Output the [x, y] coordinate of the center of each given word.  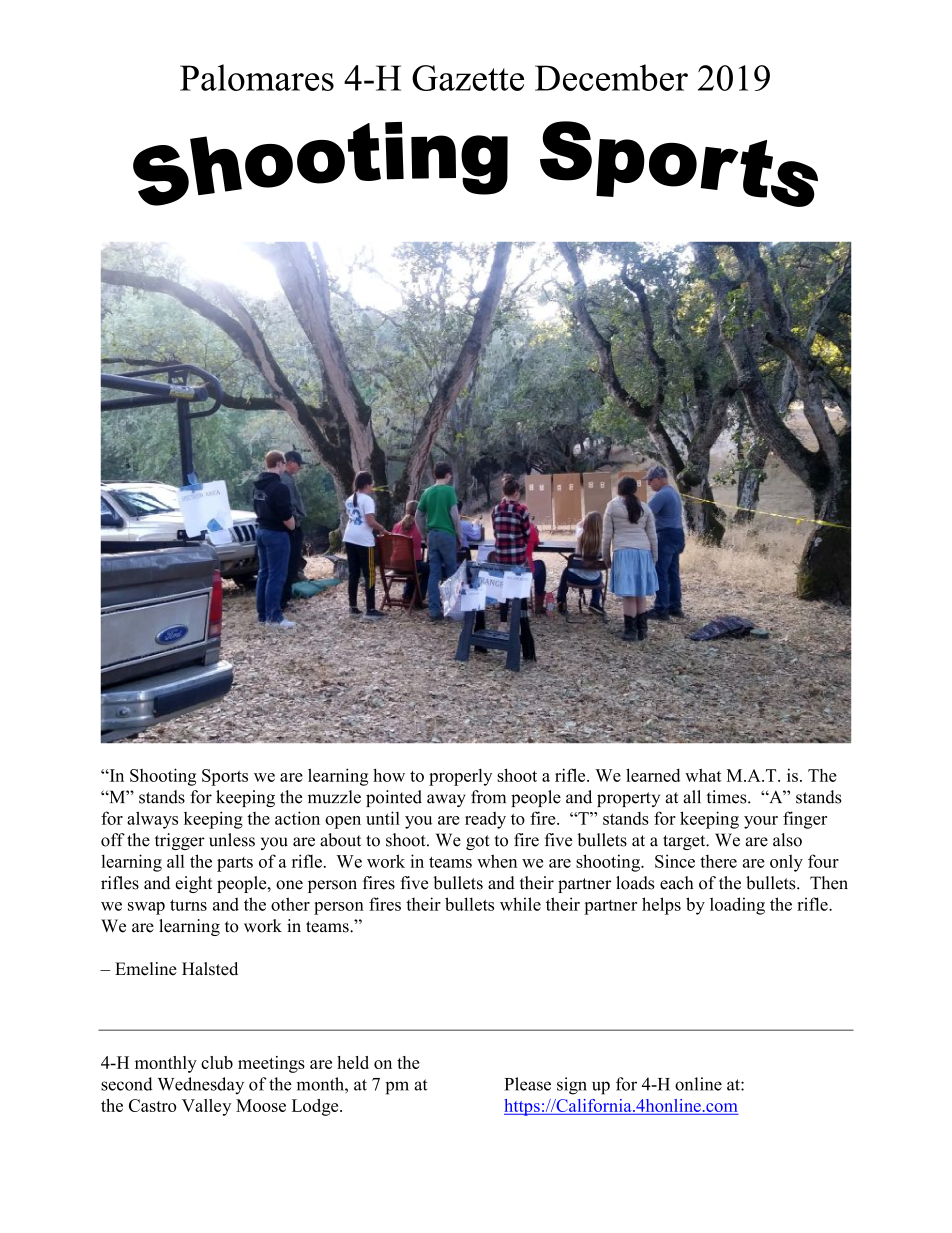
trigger [180, 841]
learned [653, 775]
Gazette [468, 78]
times [727, 797]
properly [460, 777]
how [389, 775]
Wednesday [201, 1086]
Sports [225, 777]
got [478, 842]
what [703, 775]
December [611, 77]
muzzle [334, 797]
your [761, 822]
